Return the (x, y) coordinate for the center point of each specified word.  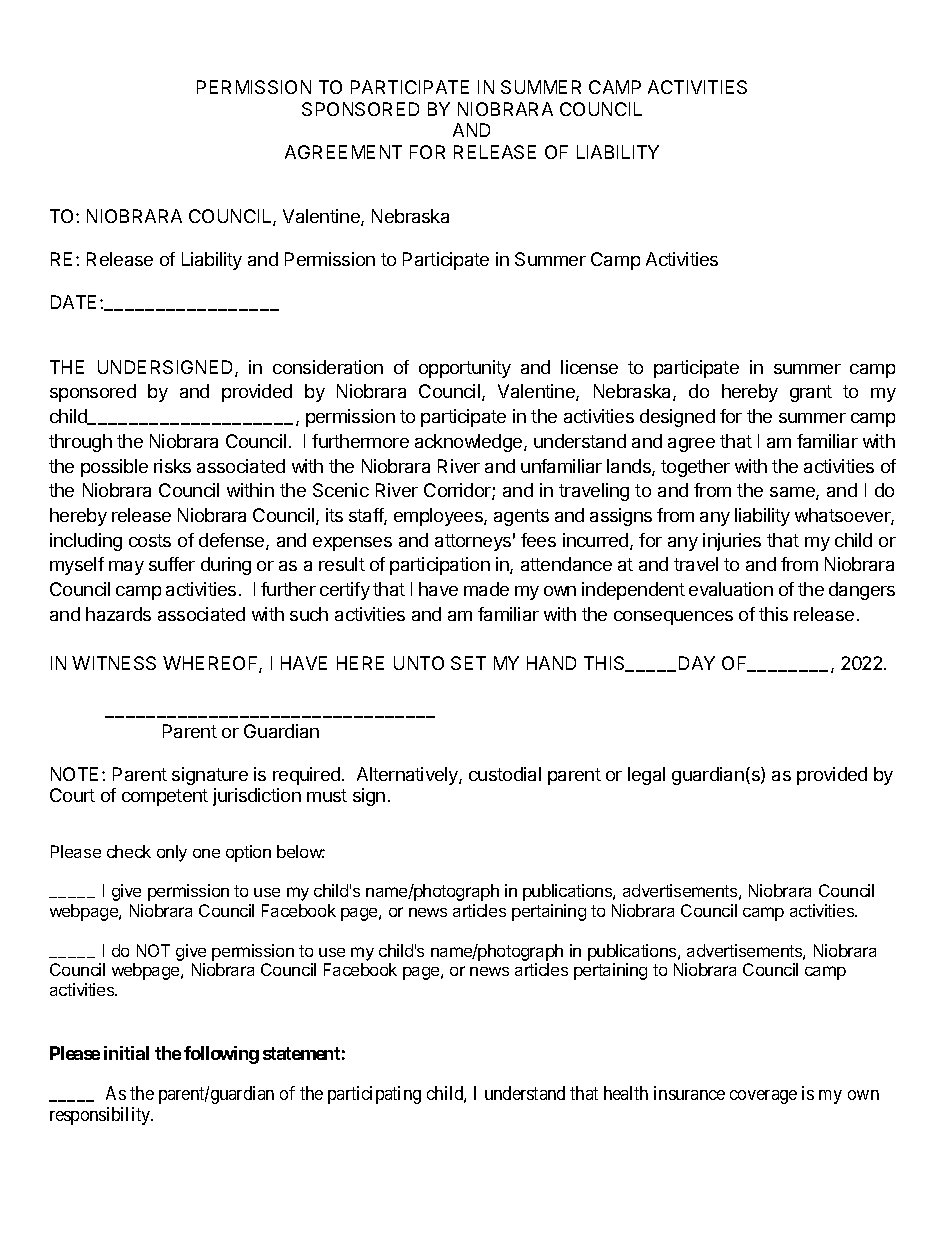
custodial (505, 774)
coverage (763, 1097)
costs (150, 540)
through (80, 443)
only (172, 853)
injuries (732, 542)
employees (439, 517)
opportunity (465, 369)
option (248, 853)
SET (468, 663)
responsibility (101, 1116)
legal (646, 776)
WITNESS (114, 663)
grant (811, 393)
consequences (673, 618)
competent (165, 797)
